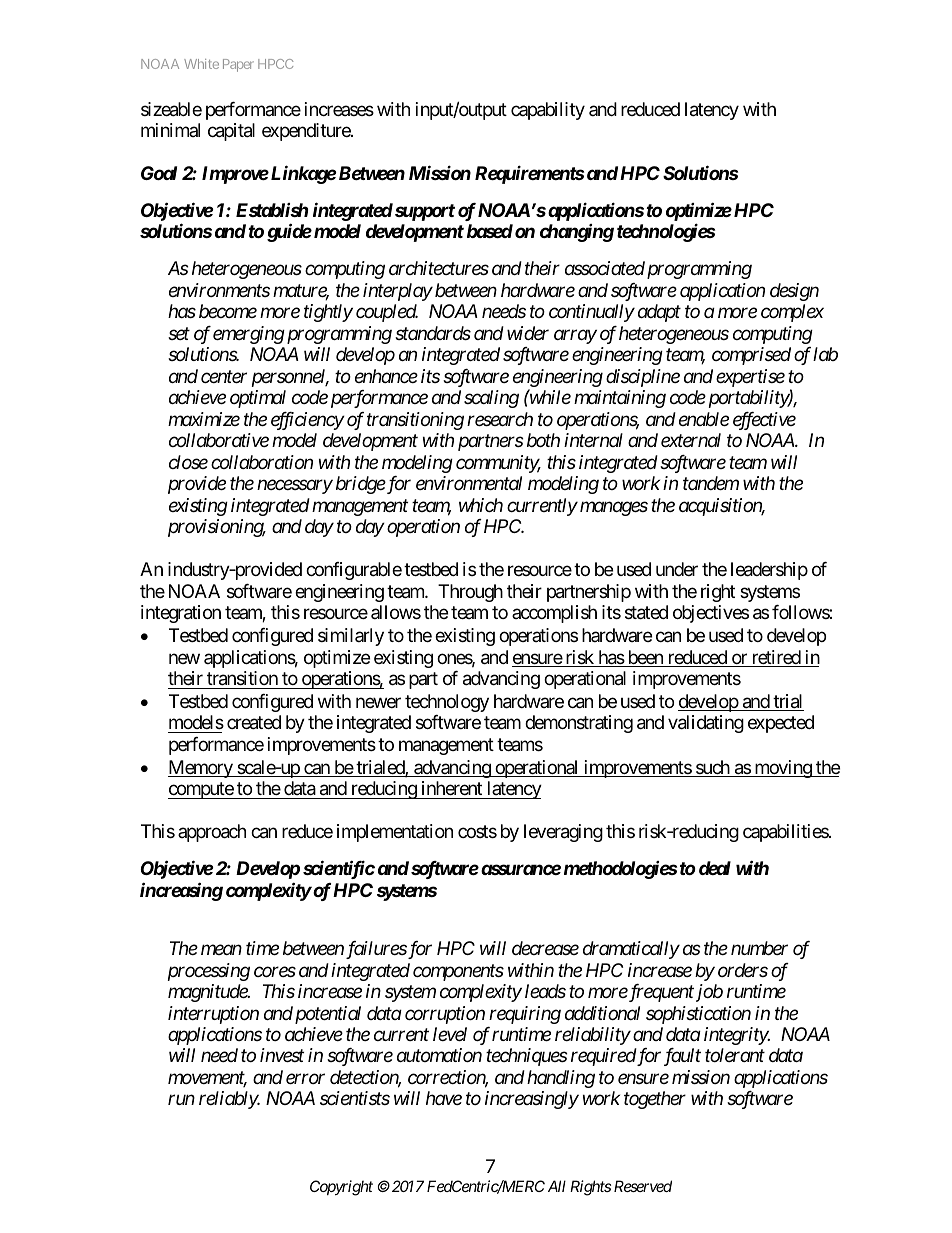 The height and width of the document is (1233, 952). Describe the element at coordinates (470, 593) in the document. I see `Through` at that location.
